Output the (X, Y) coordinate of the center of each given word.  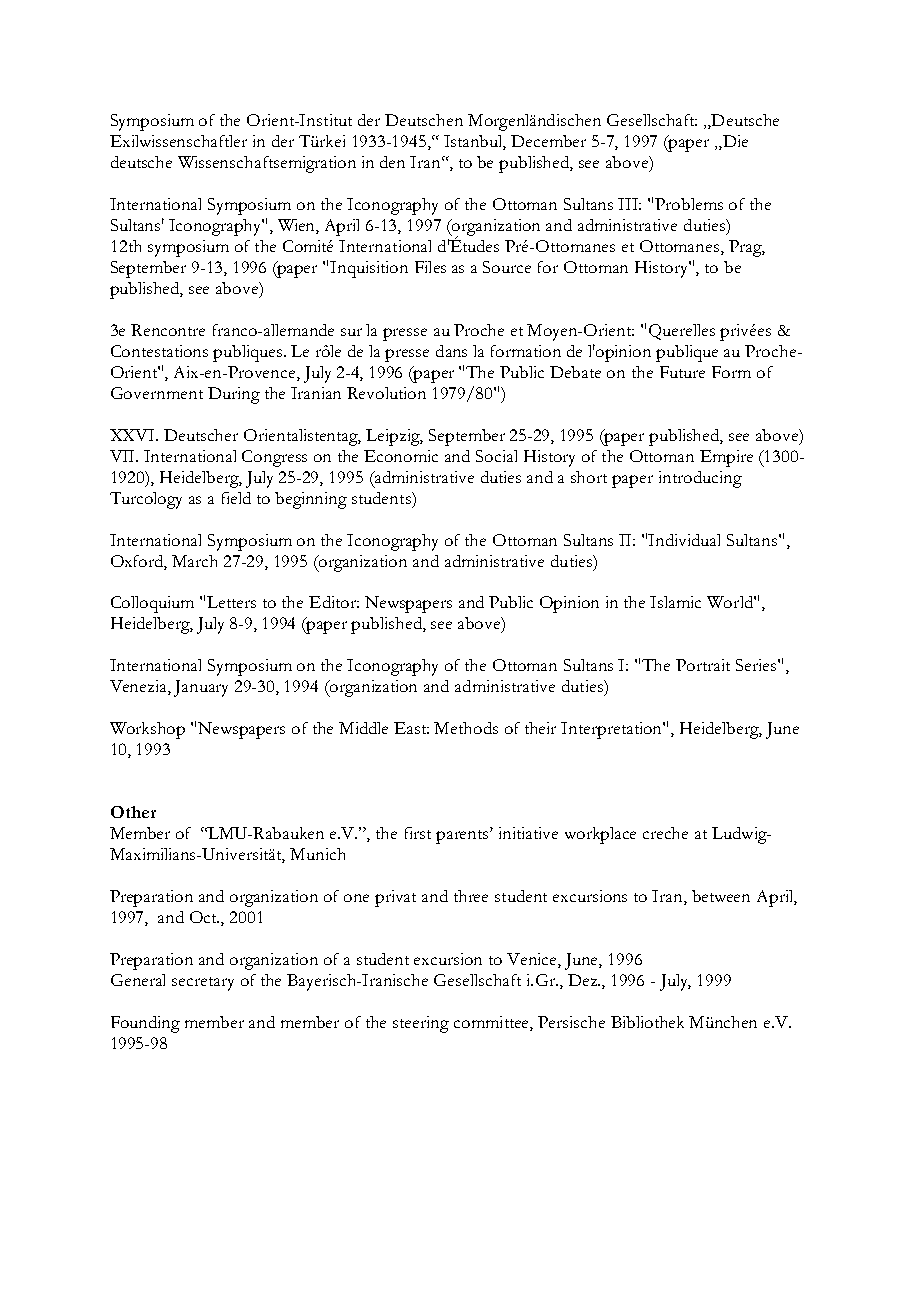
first (418, 833)
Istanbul (475, 142)
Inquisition (369, 269)
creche (665, 833)
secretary (203, 984)
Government (157, 393)
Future (682, 372)
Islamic (675, 602)
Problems (689, 204)
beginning (311, 500)
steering (421, 1024)
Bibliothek (647, 1022)
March (194, 561)
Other (133, 812)
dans (451, 351)
